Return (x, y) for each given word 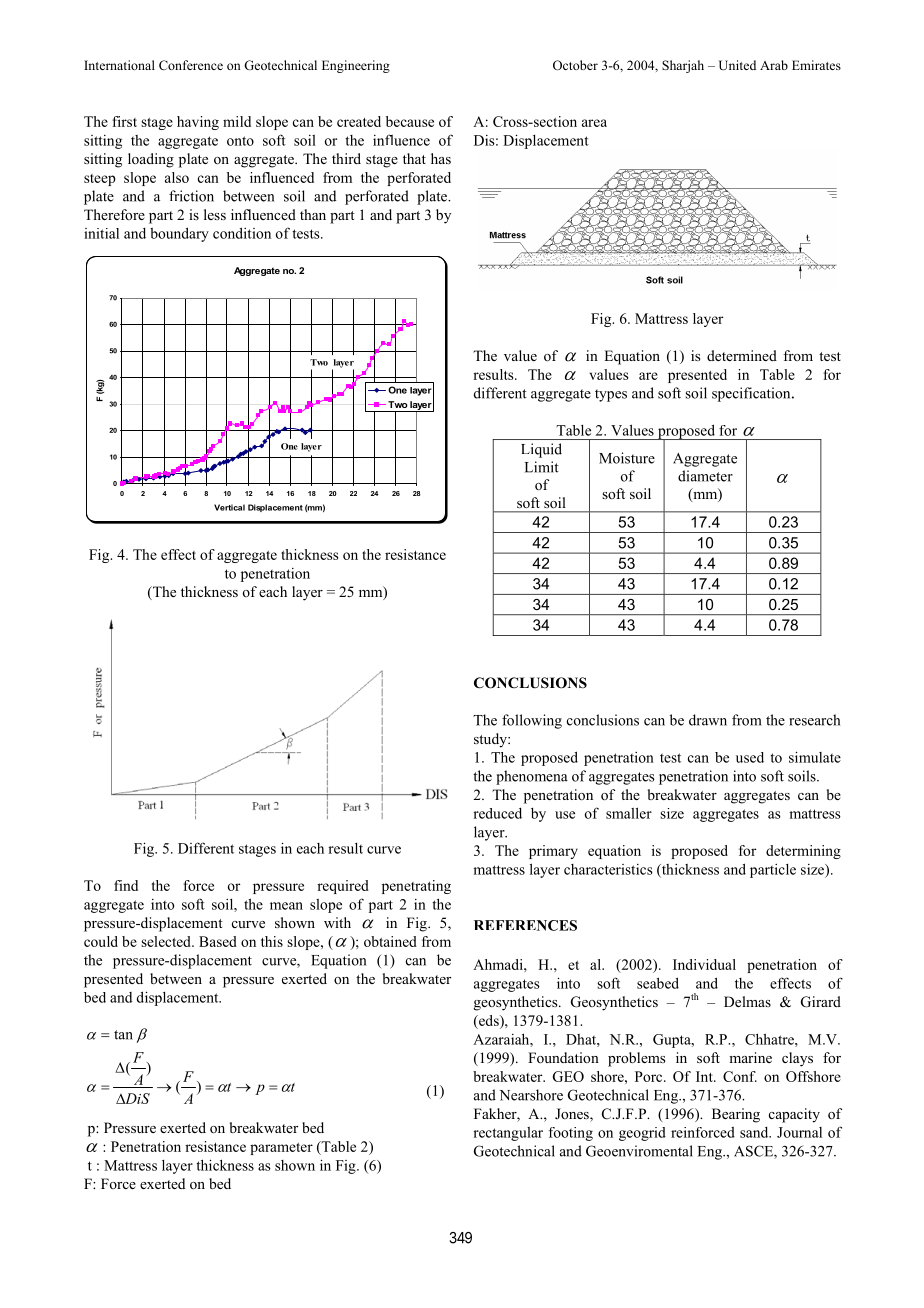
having (198, 123)
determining (803, 852)
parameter (281, 1149)
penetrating (416, 887)
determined (742, 355)
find (126, 885)
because (410, 121)
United (737, 65)
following (532, 721)
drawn (708, 720)
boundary (179, 234)
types (611, 395)
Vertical (229, 507)
